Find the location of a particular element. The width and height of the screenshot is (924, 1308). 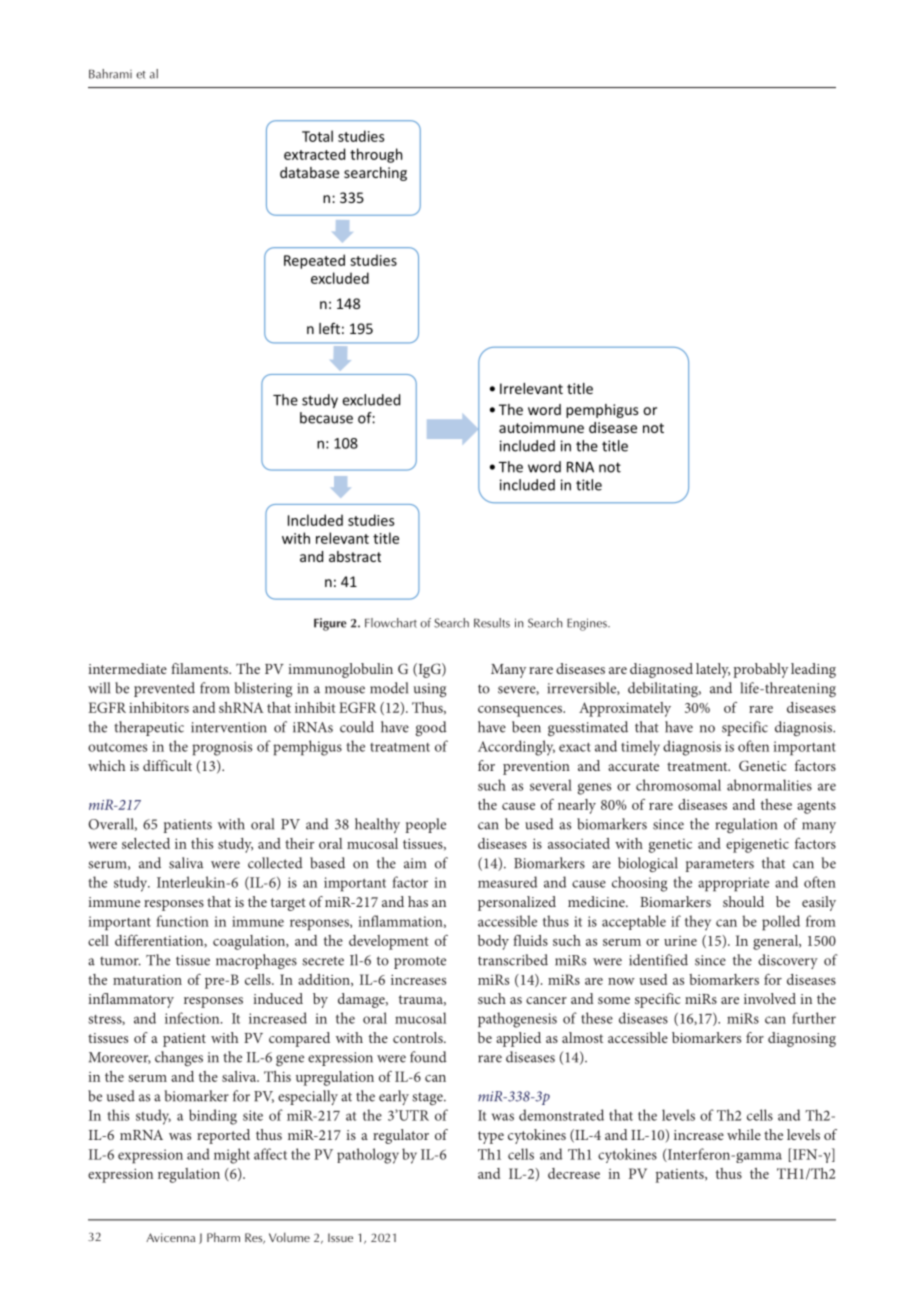

using is located at coordinates (430, 690).
